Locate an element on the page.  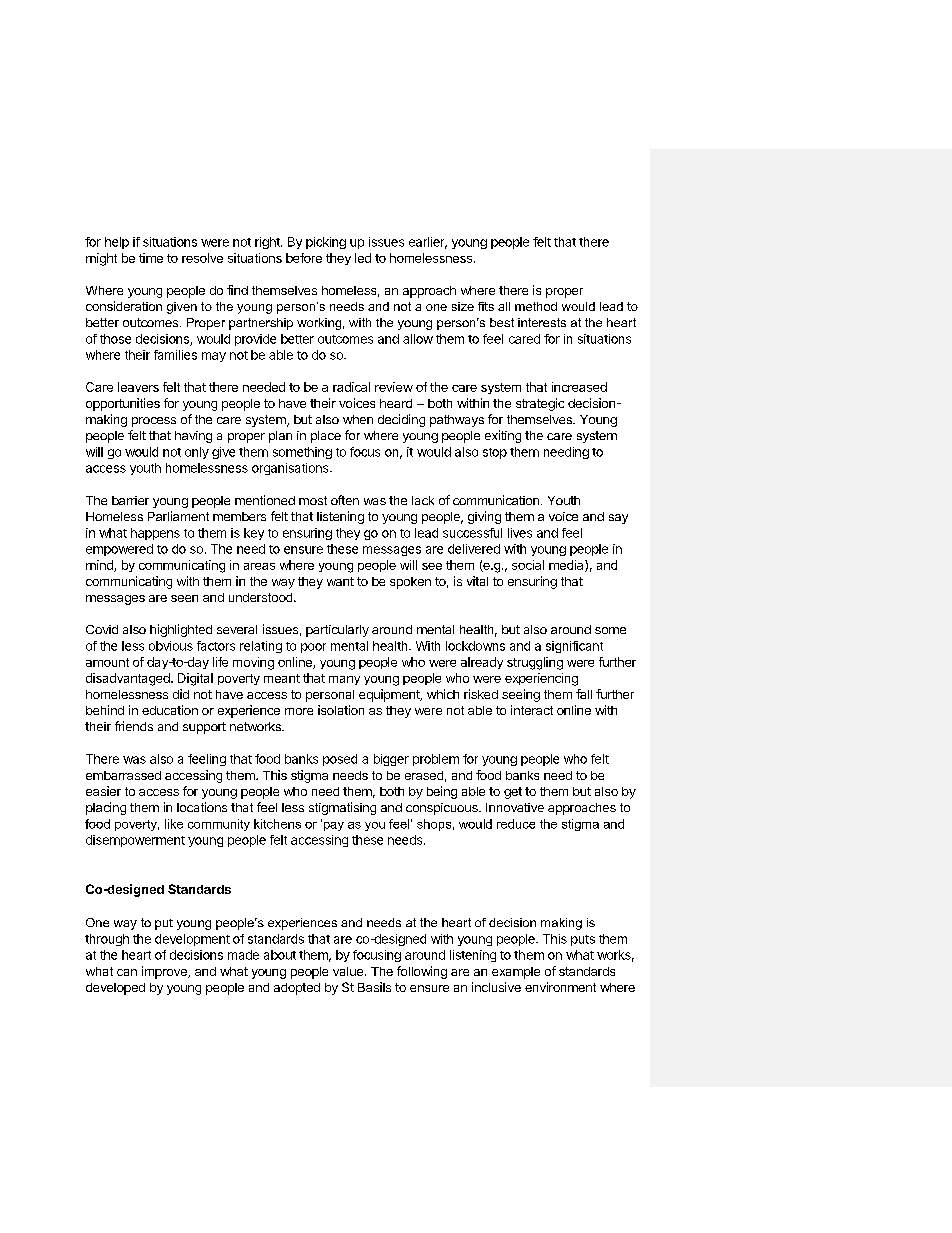
environment is located at coordinates (560, 987).
